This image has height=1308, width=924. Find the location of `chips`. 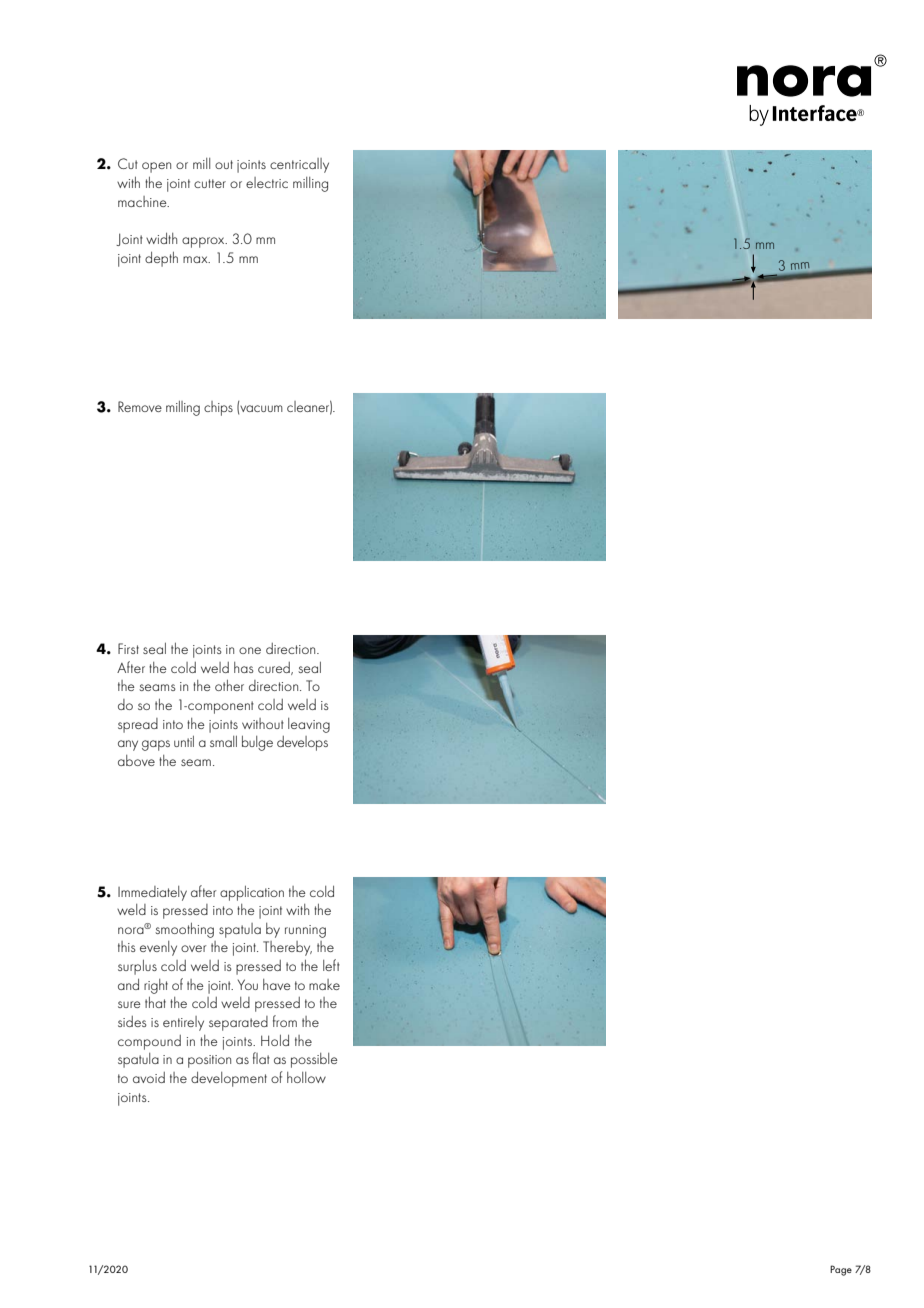

chips is located at coordinates (218, 408).
